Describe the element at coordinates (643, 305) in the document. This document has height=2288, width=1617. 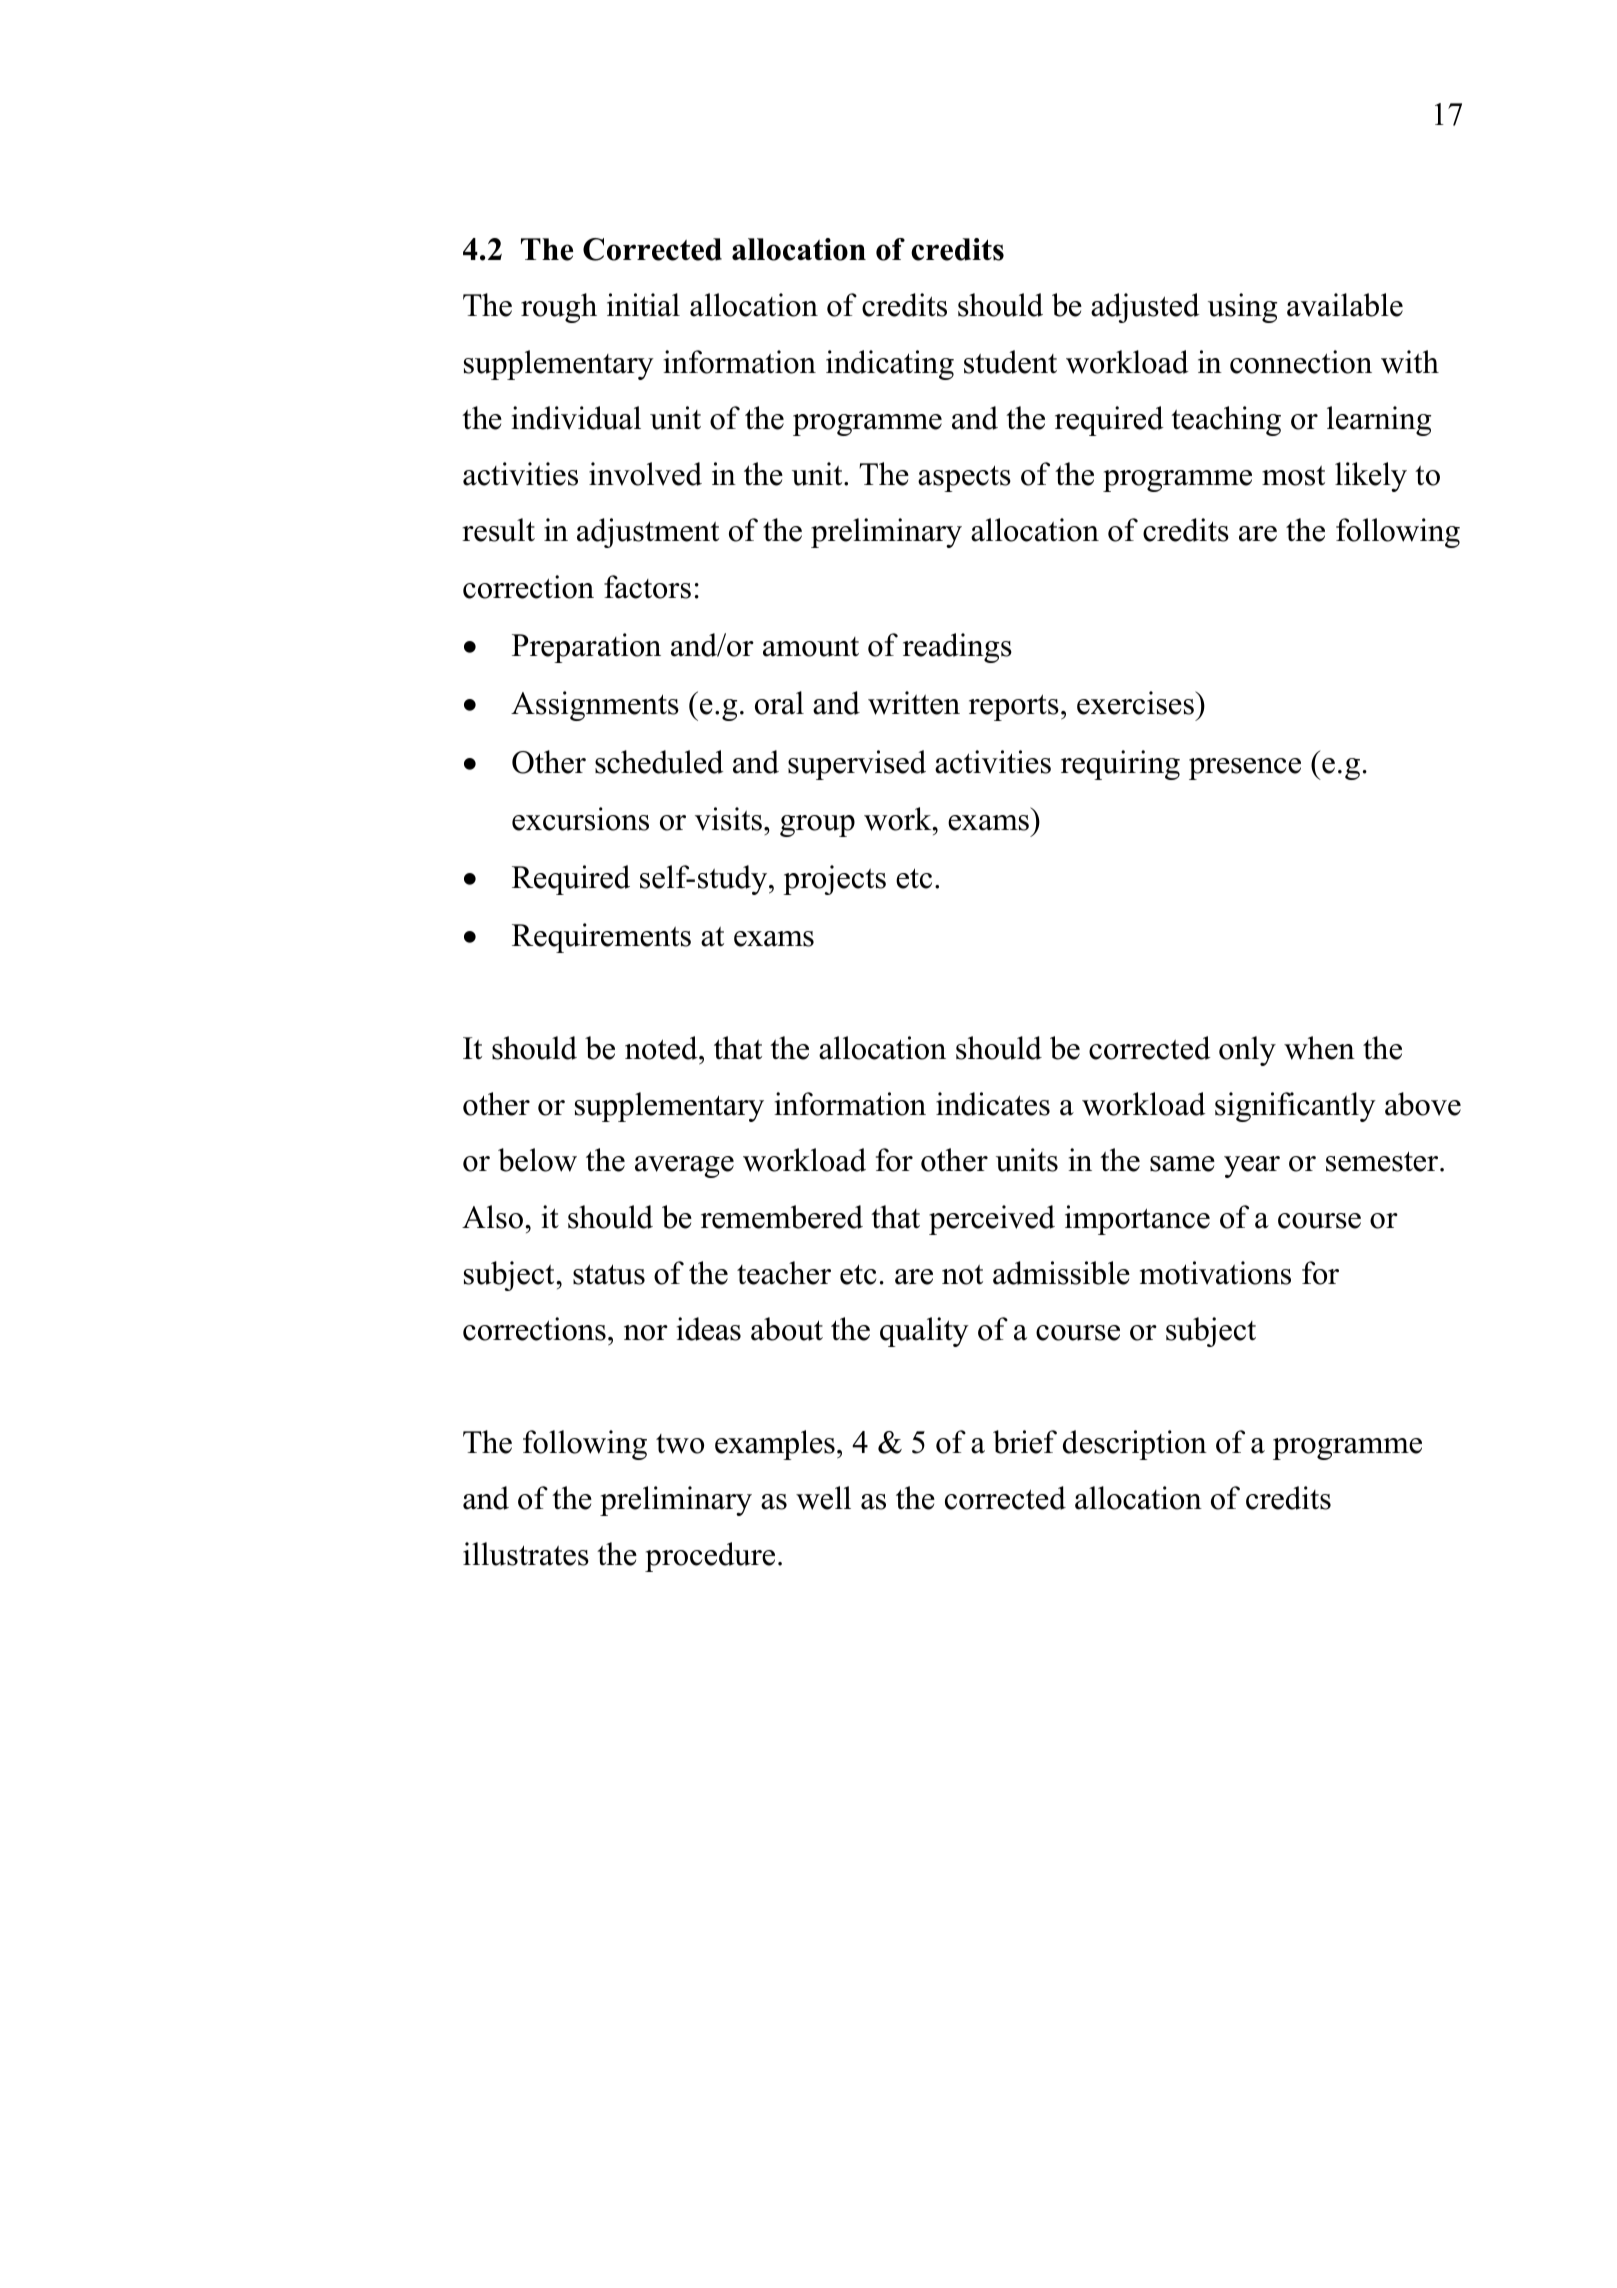
I see `initial` at that location.
